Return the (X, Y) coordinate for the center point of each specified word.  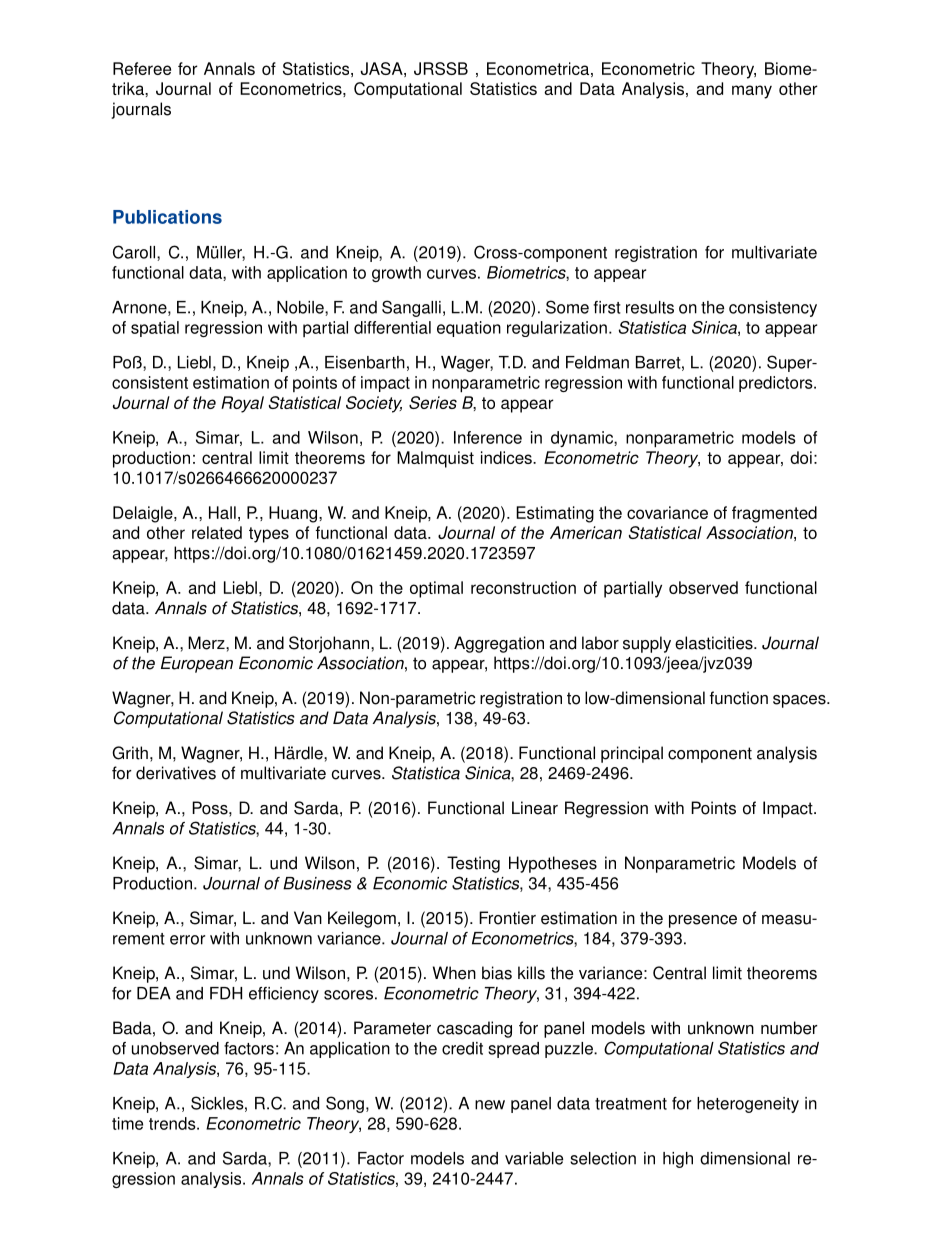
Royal (242, 404)
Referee (142, 68)
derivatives (176, 773)
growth (396, 274)
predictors (777, 384)
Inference (488, 437)
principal (632, 754)
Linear (535, 808)
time (127, 1123)
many (752, 92)
